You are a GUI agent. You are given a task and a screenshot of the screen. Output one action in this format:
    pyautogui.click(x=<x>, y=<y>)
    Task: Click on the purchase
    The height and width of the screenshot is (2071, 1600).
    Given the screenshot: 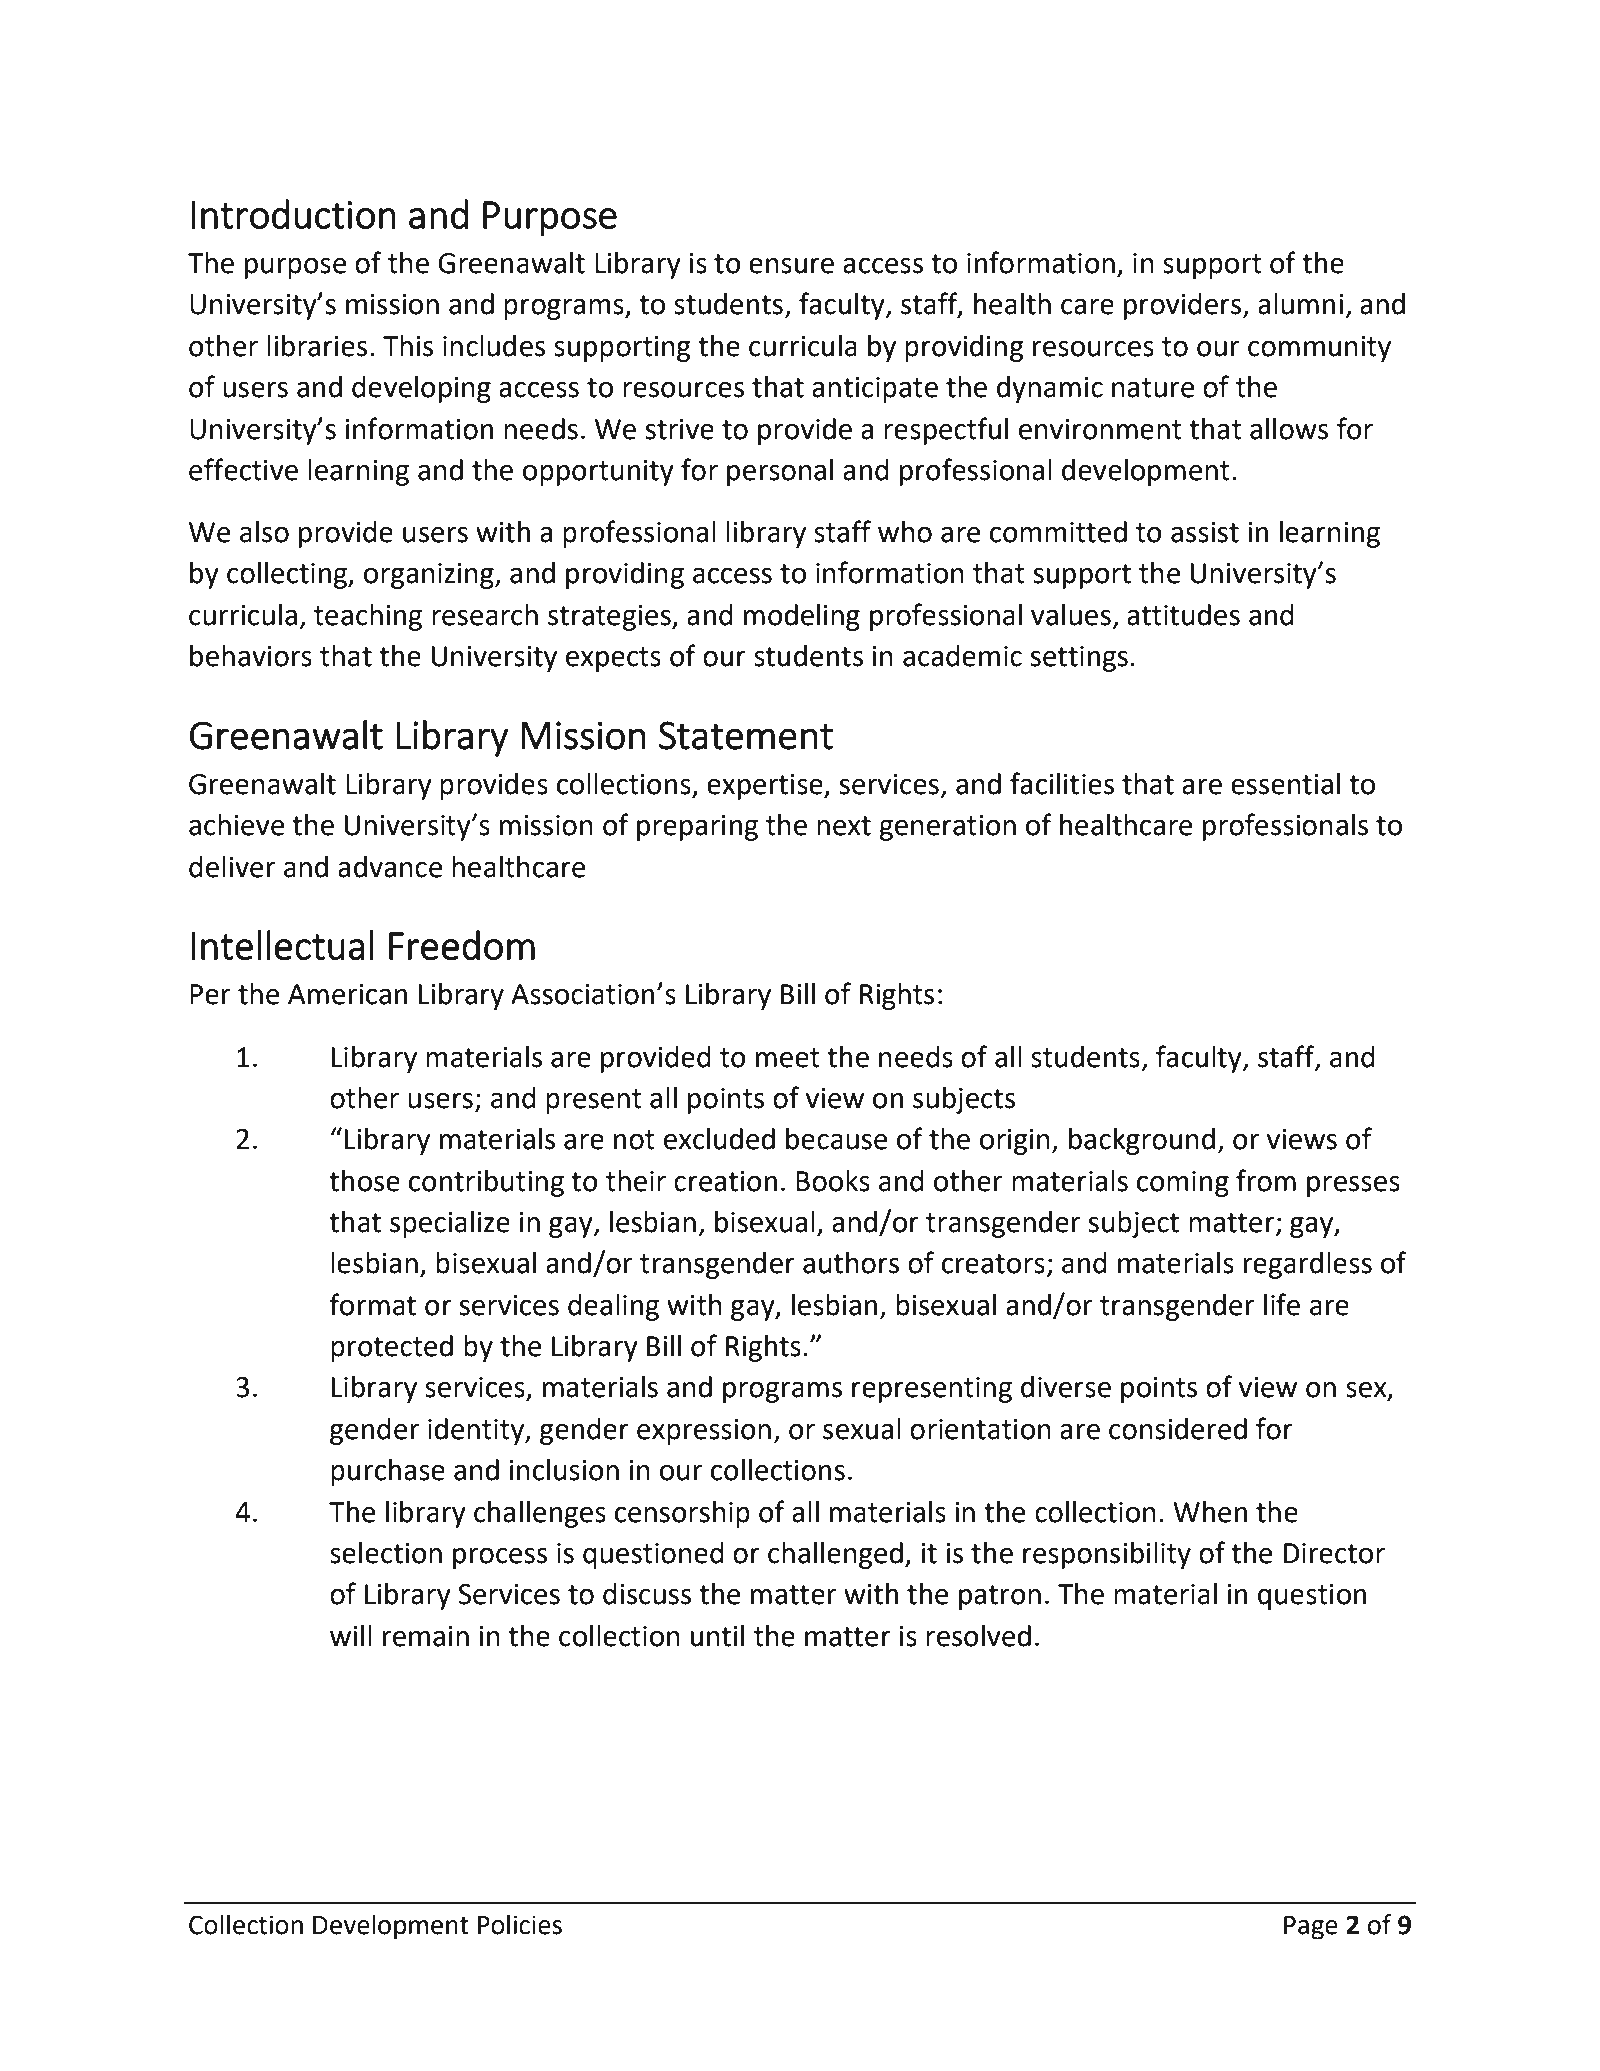 What is the action you would take?
    pyautogui.click(x=388, y=1472)
